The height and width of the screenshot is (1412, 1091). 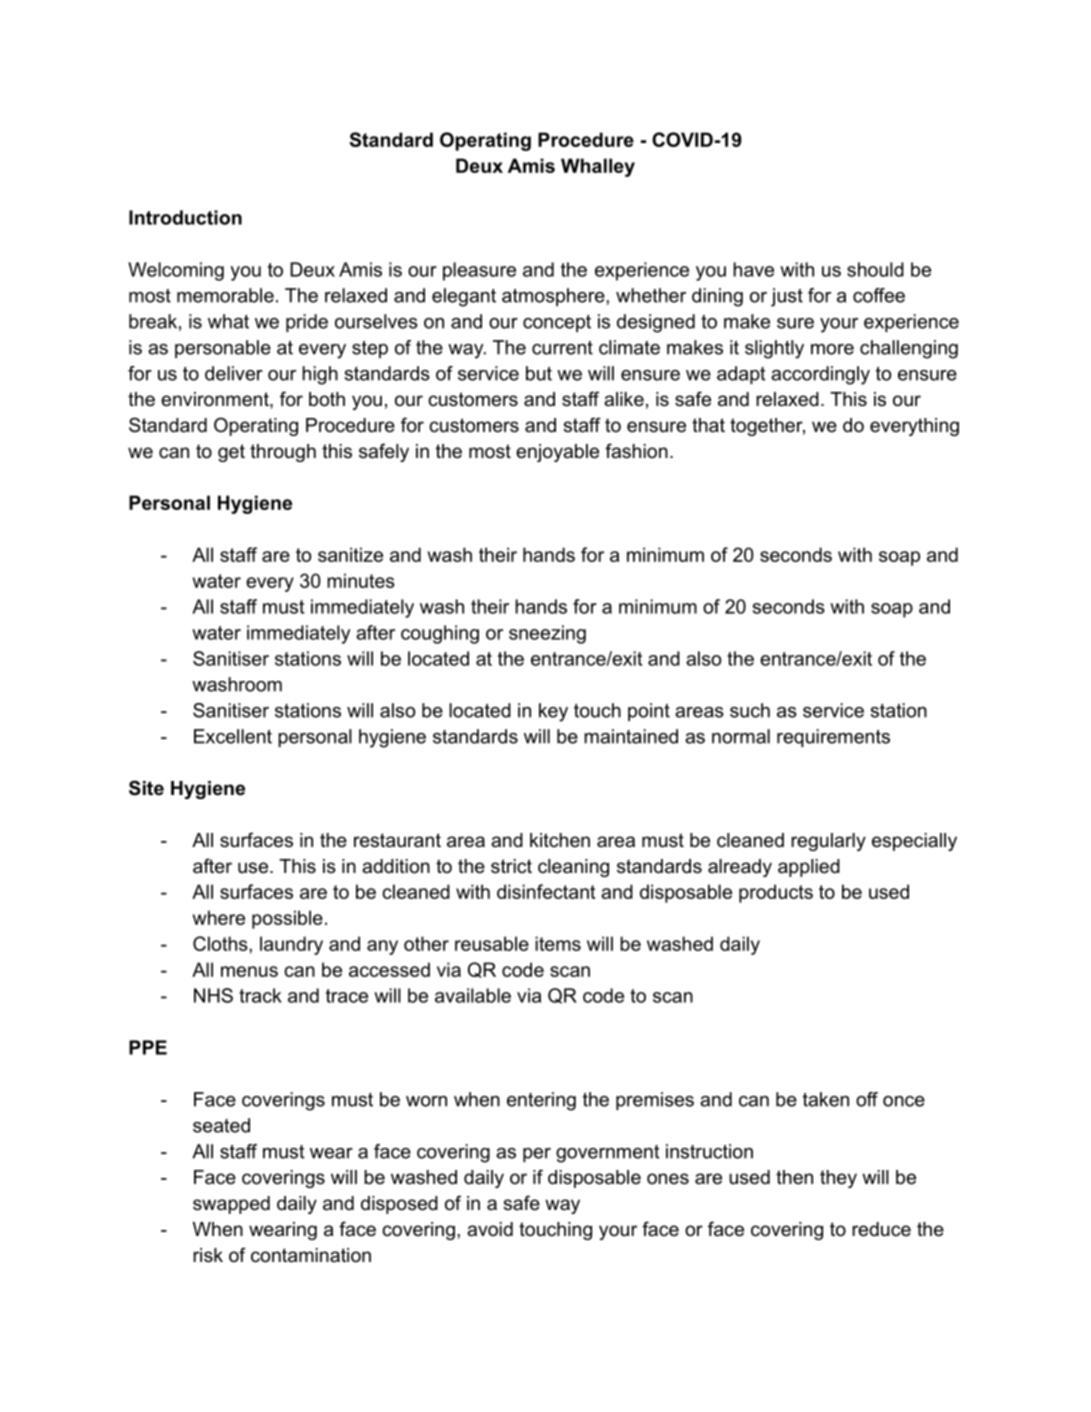 What do you see at coordinates (231, 1205) in the screenshot?
I see `swapped` at bounding box center [231, 1205].
